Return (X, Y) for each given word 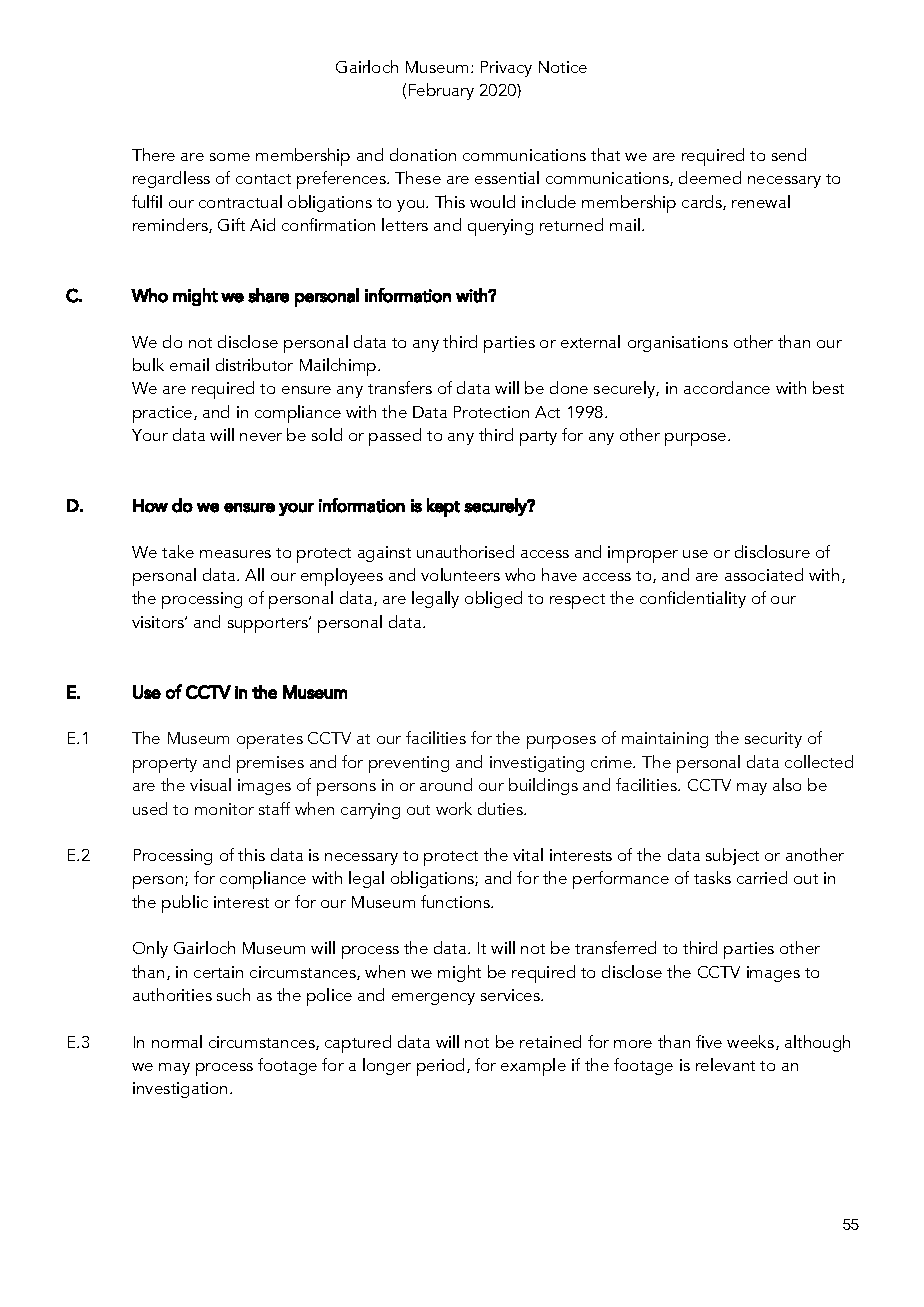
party (538, 438)
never (261, 437)
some (230, 157)
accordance (727, 387)
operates (270, 741)
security (773, 740)
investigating (537, 764)
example (533, 1067)
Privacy (506, 69)
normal (177, 1041)
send (789, 154)
